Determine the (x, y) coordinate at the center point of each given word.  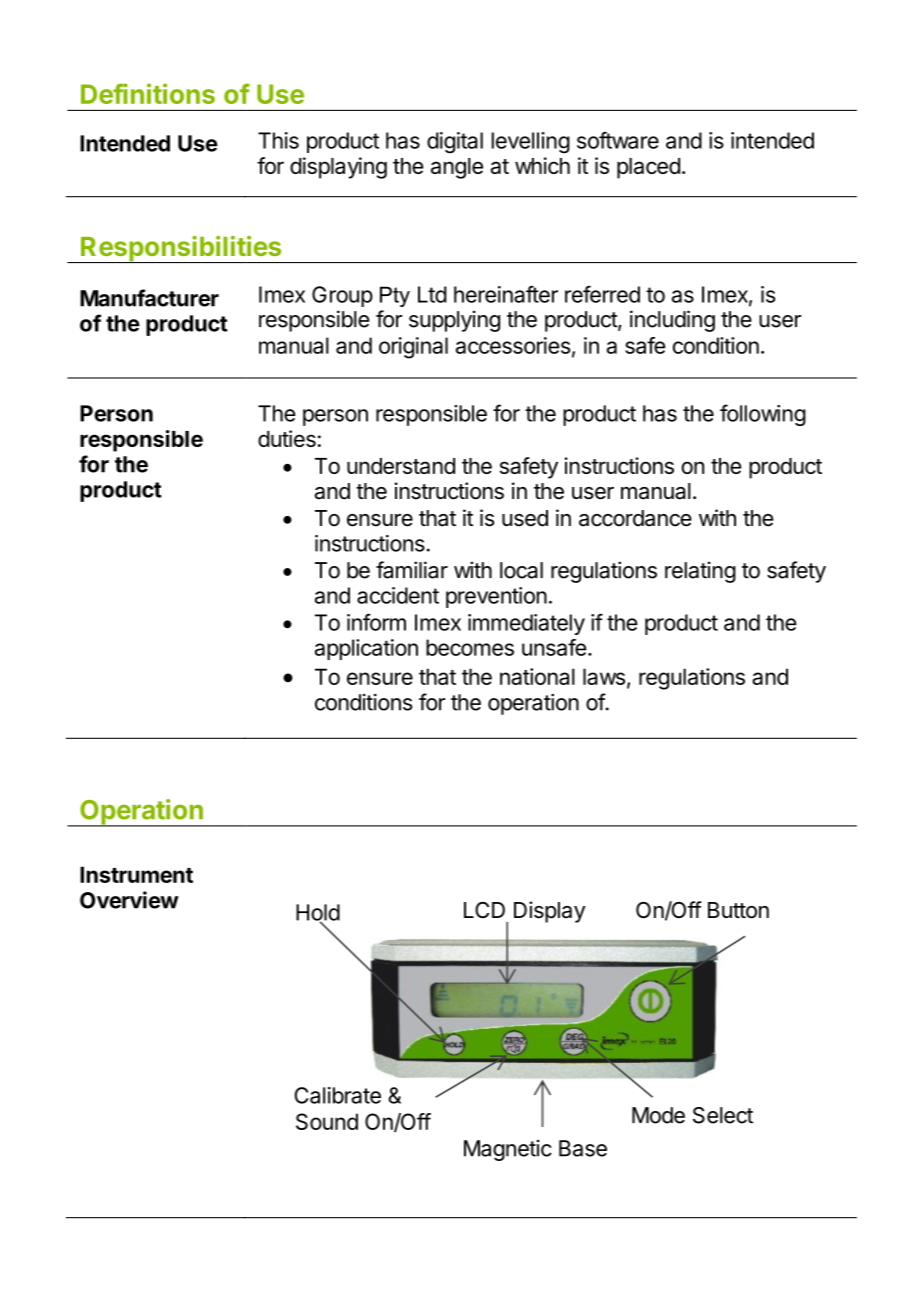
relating (700, 572)
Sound (327, 1121)
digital (455, 143)
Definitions (148, 93)
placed (648, 168)
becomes (470, 647)
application (366, 649)
